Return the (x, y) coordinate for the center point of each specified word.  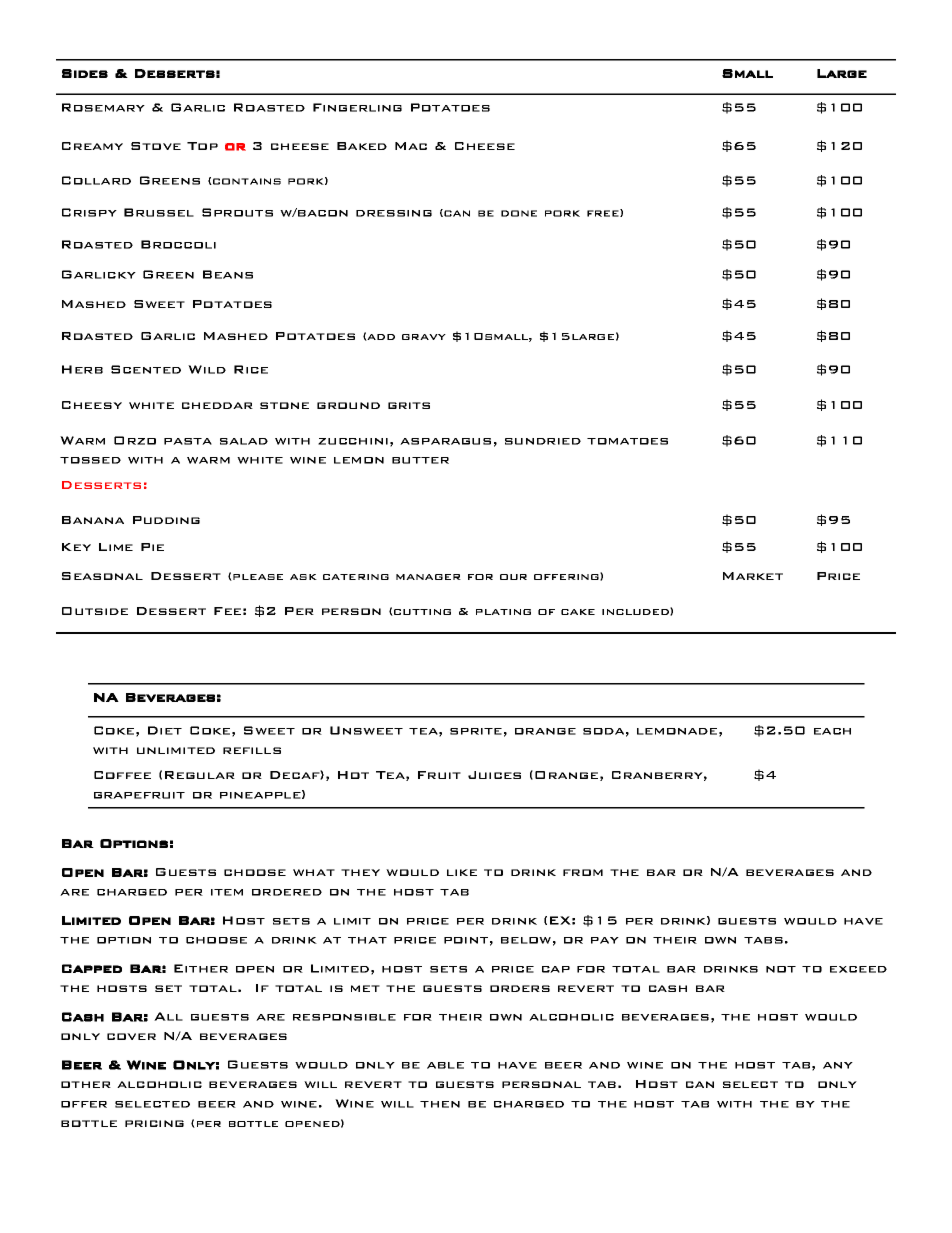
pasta (188, 441)
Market (753, 576)
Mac (411, 146)
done (519, 213)
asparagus (445, 441)
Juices (494, 775)
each (832, 731)
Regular (200, 775)
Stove (156, 146)
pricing (154, 1123)
